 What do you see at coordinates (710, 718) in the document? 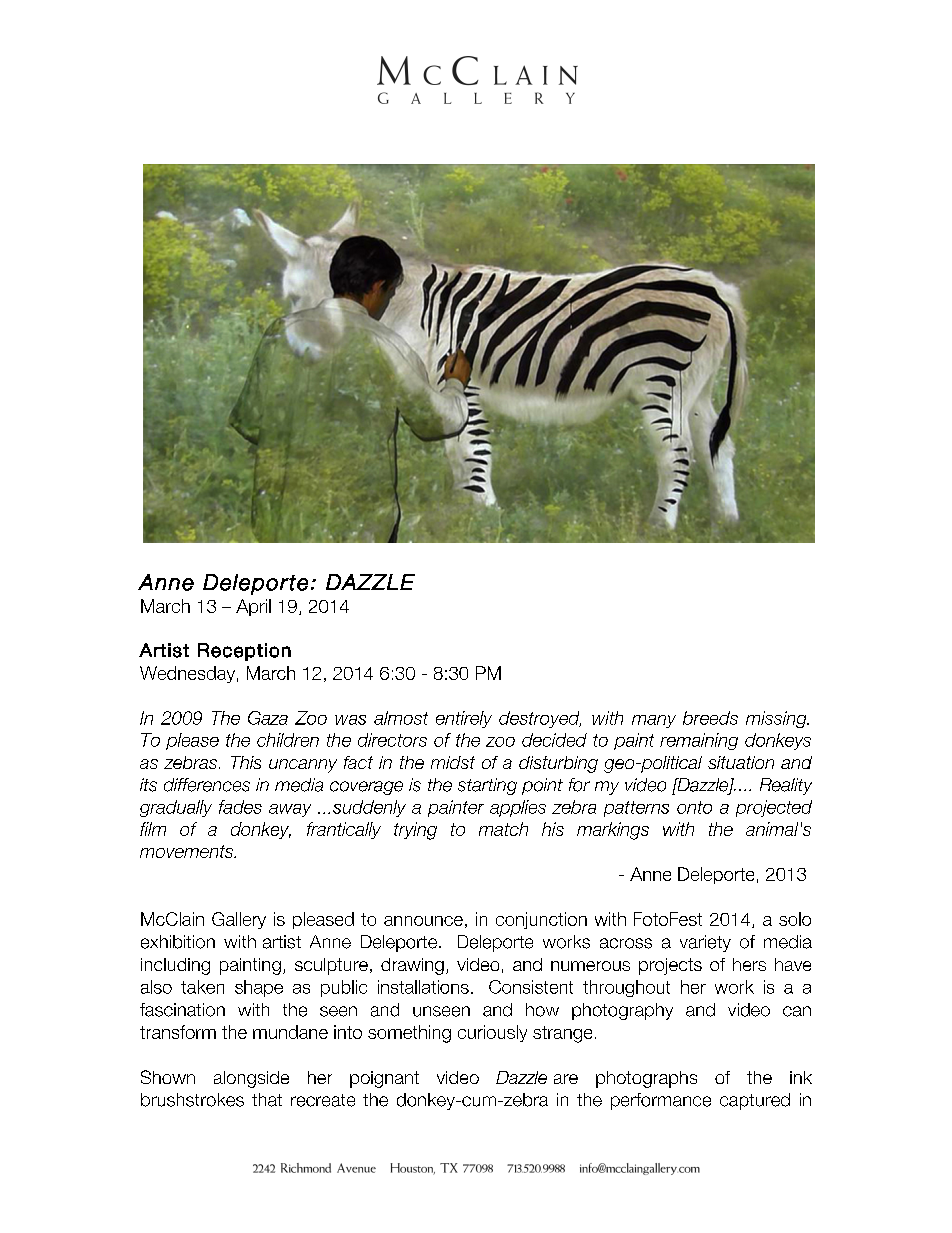
I see `breeds` at bounding box center [710, 718].
